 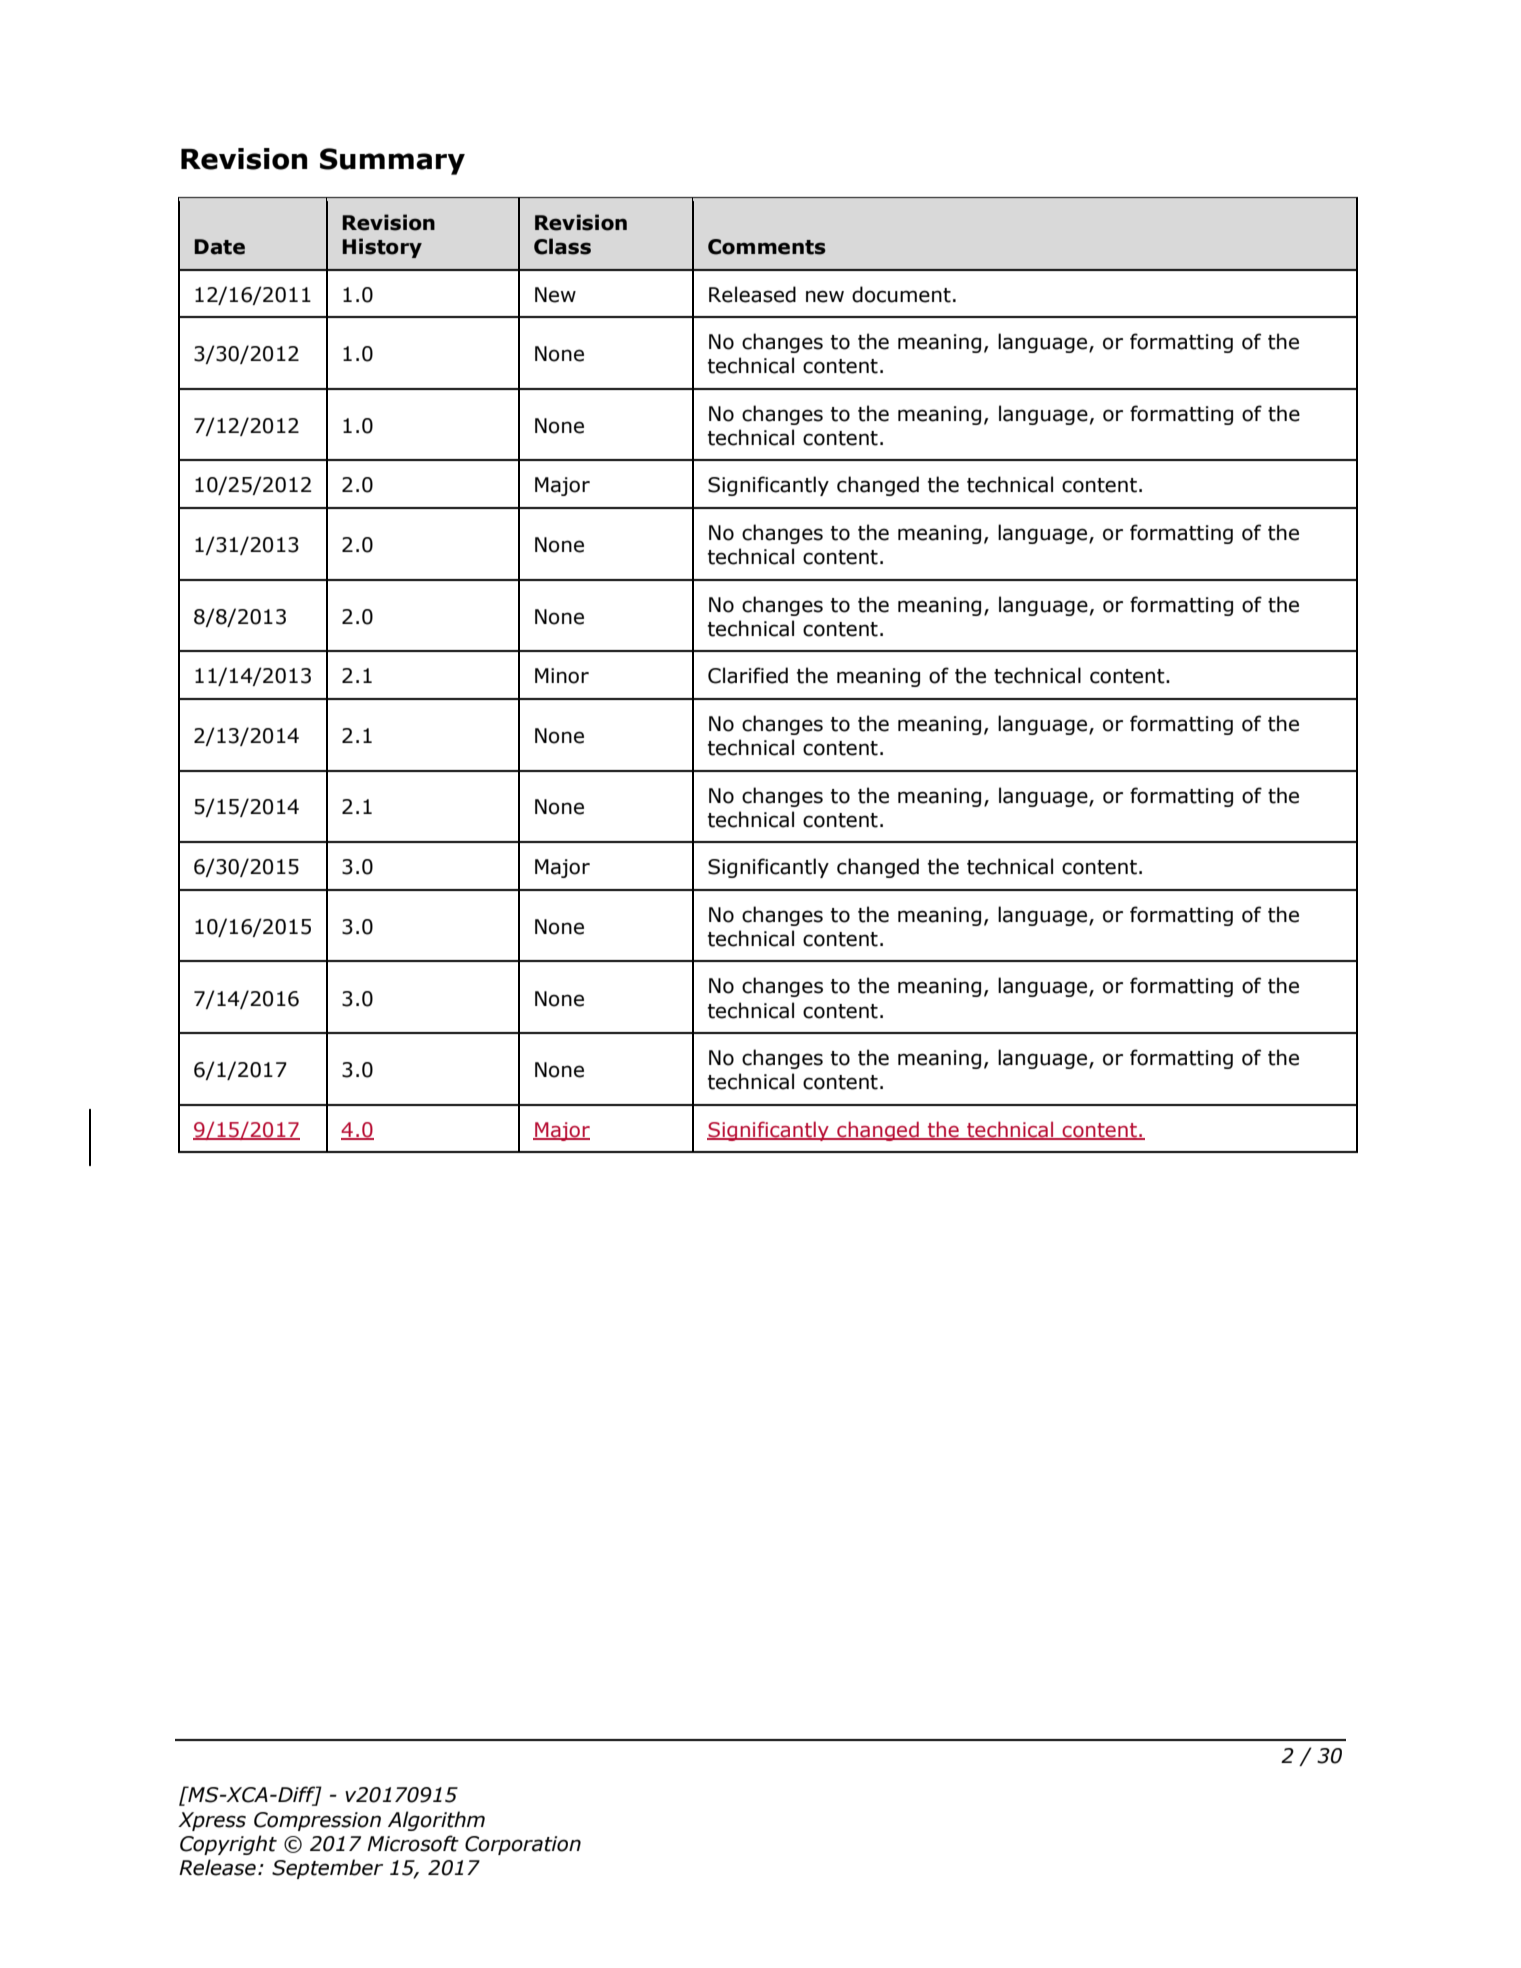 What do you see at coordinates (901, 294) in the screenshot?
I see `document` at bounding box center [901, 294].
